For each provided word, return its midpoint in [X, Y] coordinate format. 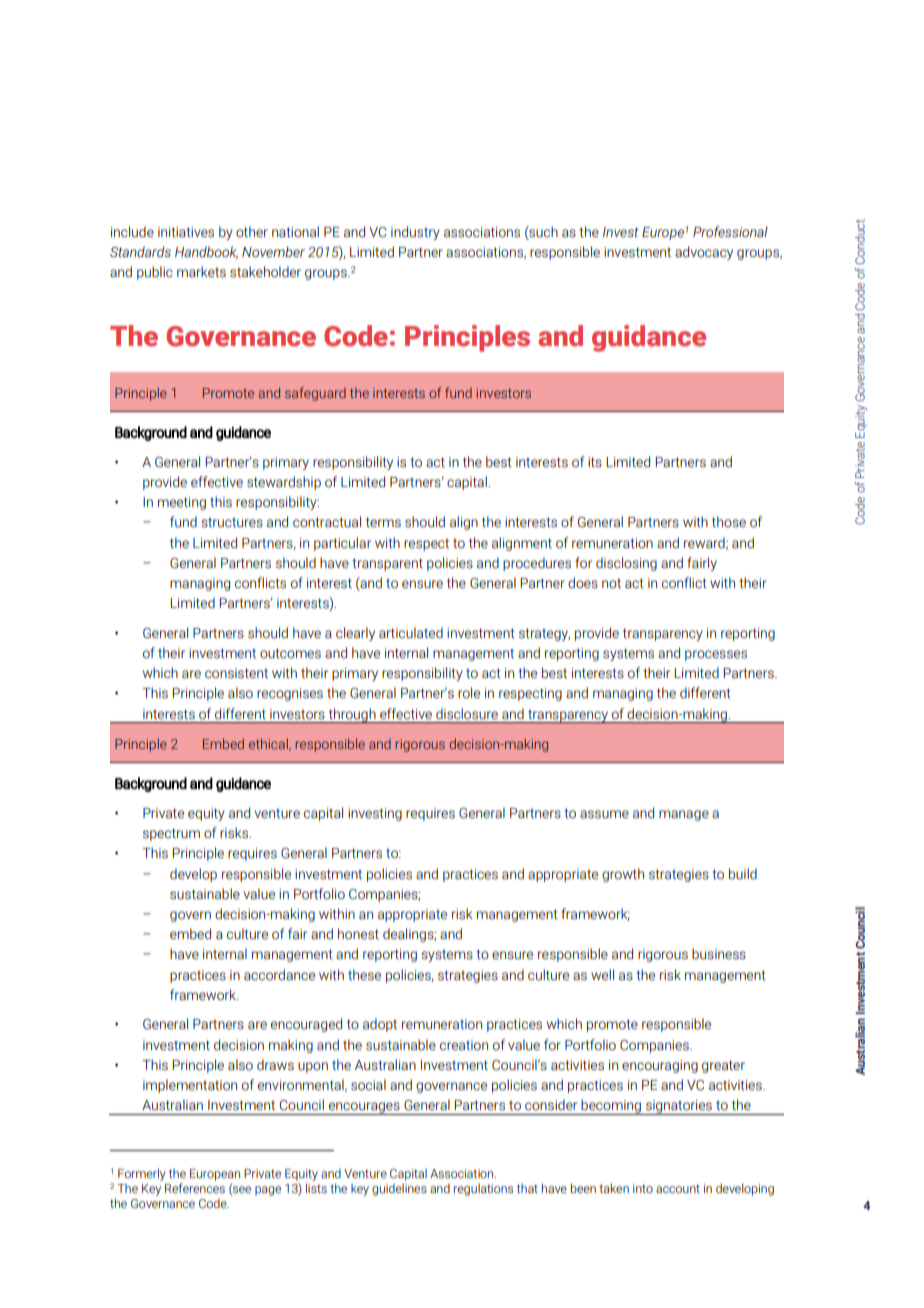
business [719, 954]
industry [415, 233]
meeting [182, 503]
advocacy [704, 253]
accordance [279, 975]
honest [358, 934]
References [195, 1188]
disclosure [467, 714]
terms [383, 522]
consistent [236, 673]
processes [716, 655]
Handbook [206, 252]
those [729, 522]
